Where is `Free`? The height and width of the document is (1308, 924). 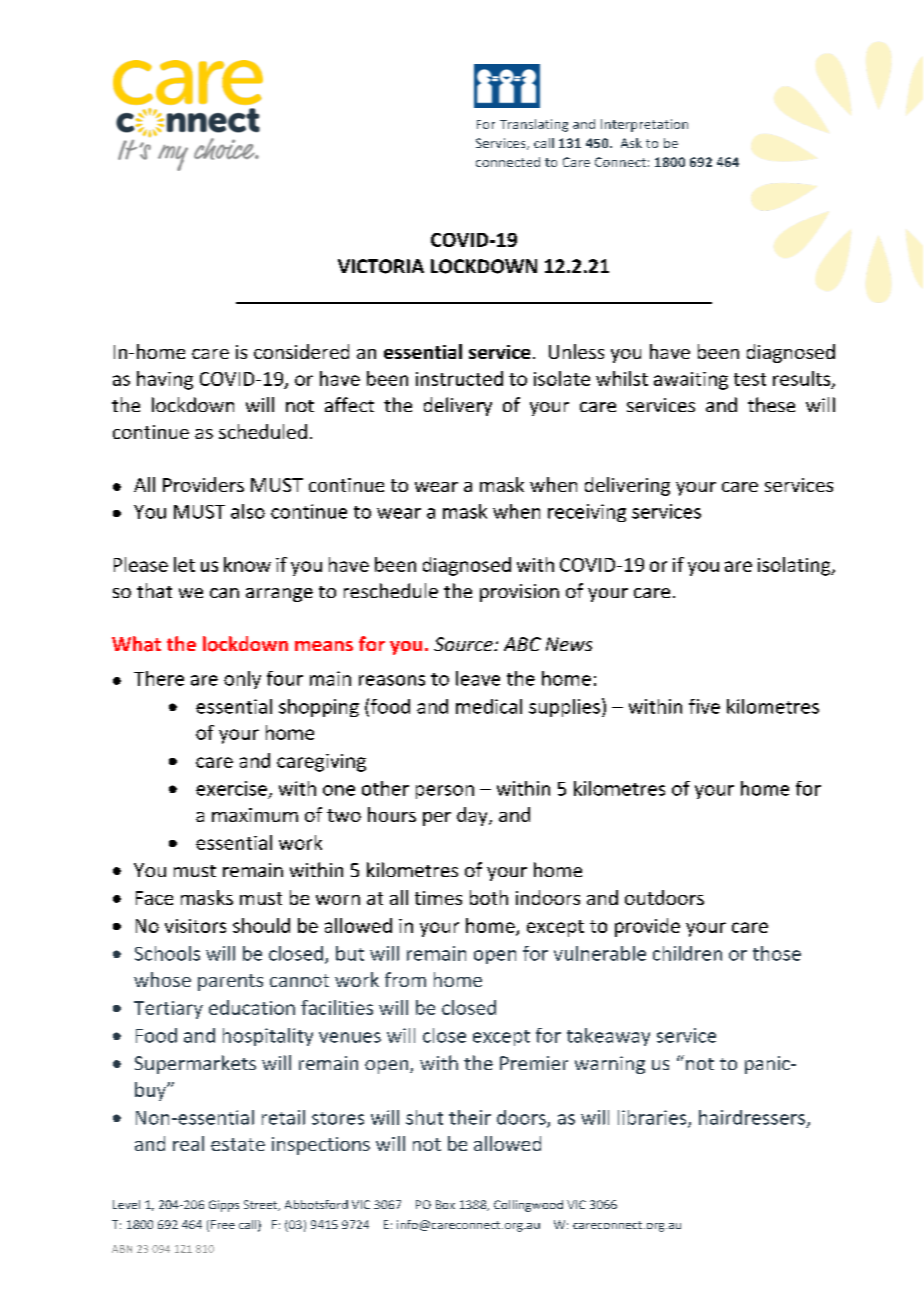 Free is located at coordinates (223, 1224).
